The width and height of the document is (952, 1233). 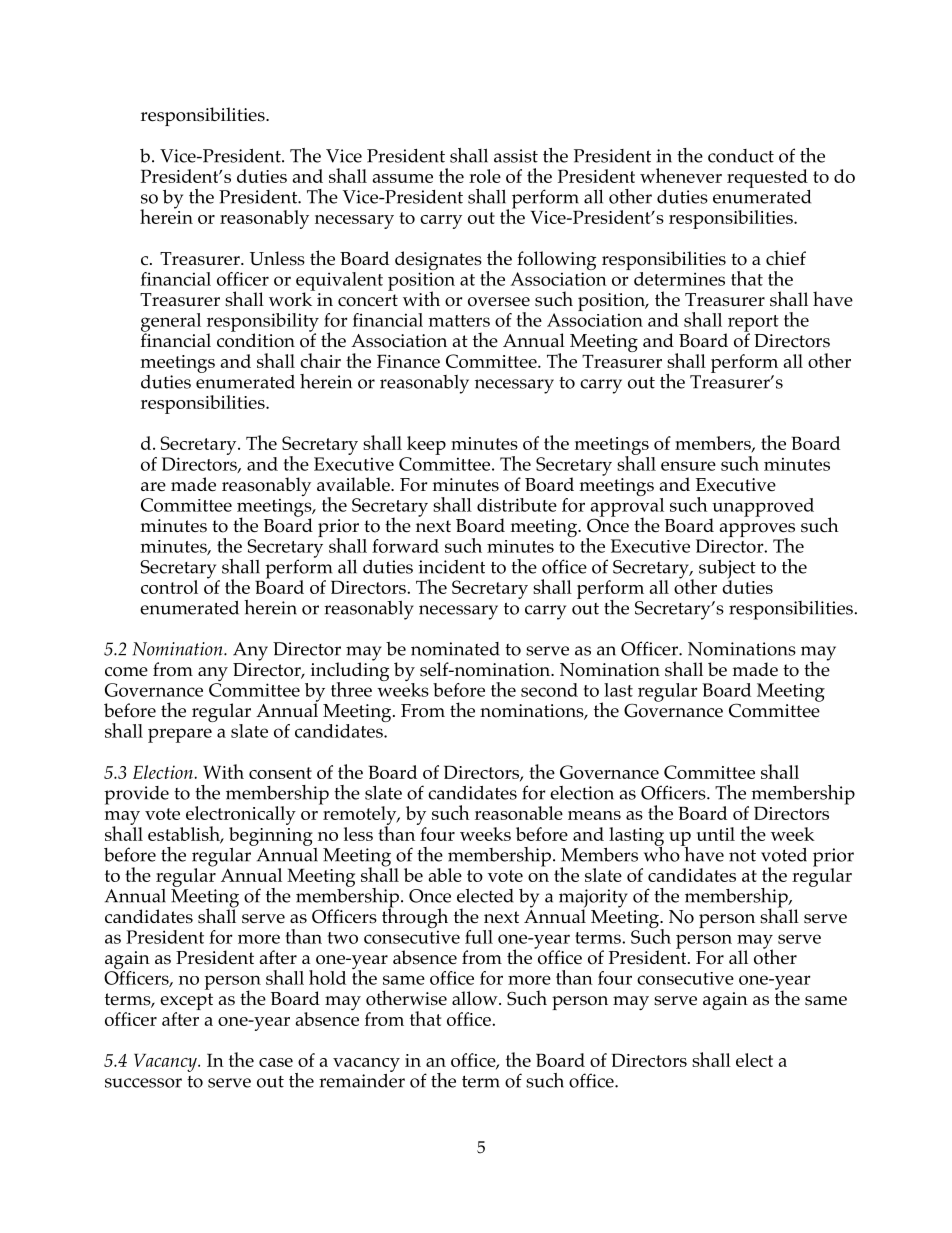 I want to click on ensure, so click(x=688, y=466).
